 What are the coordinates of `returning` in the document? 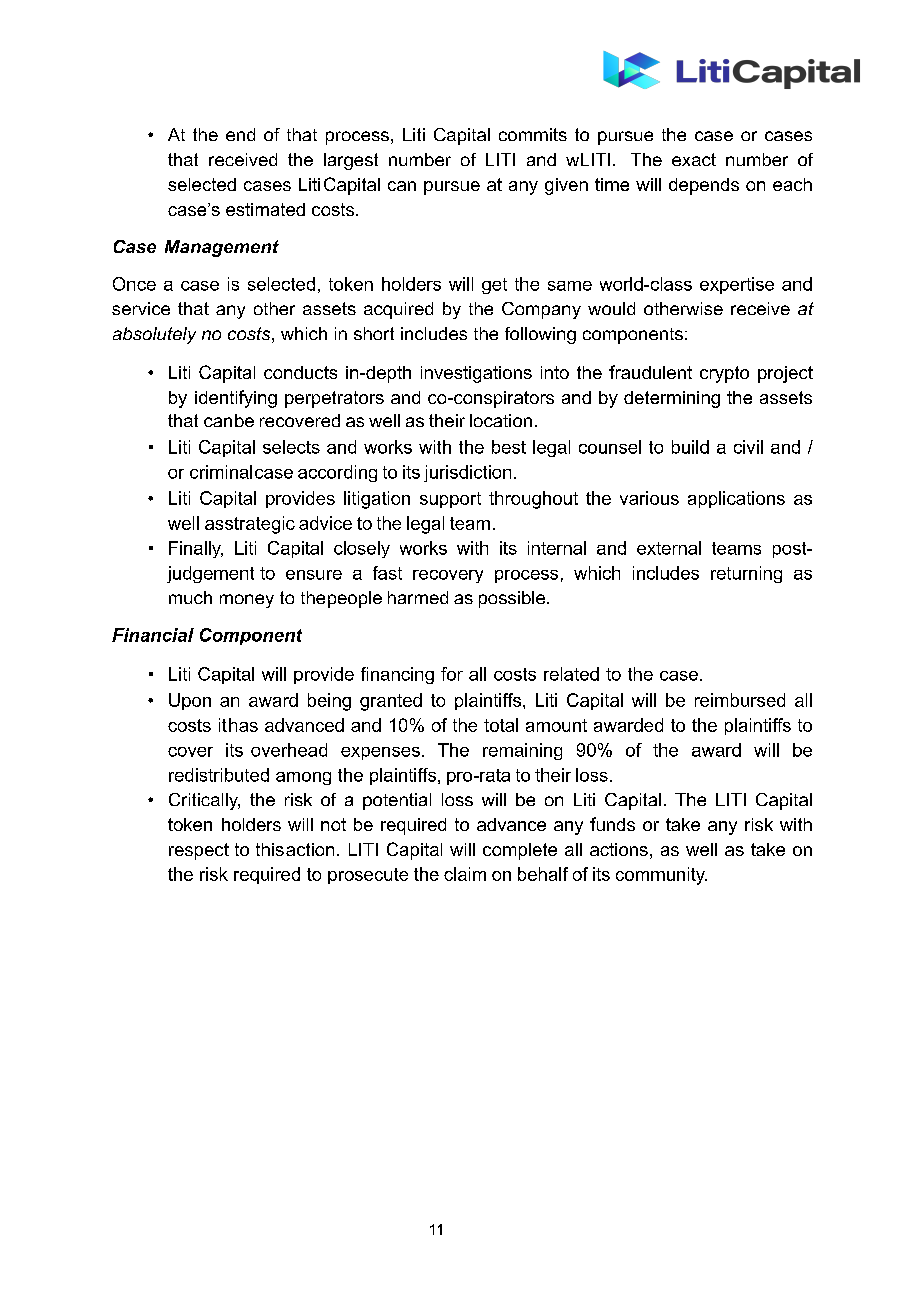 It's located at (746, 574).
